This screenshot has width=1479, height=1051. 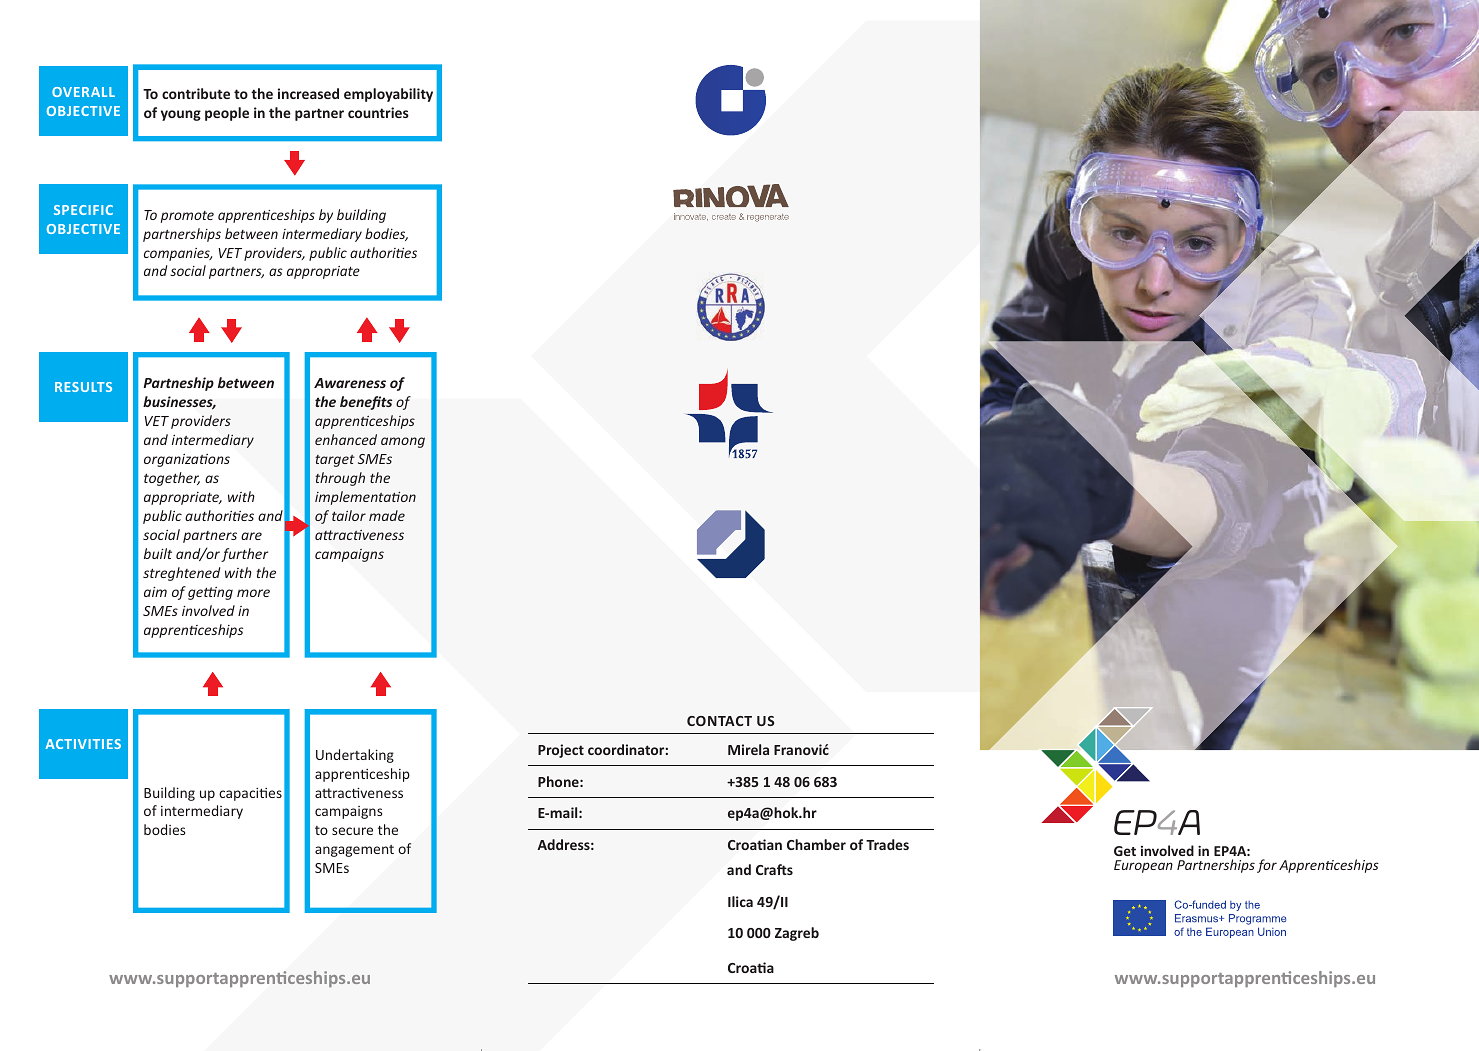 What do you see at coordinates (155, 592) in the screenshot?
I see `aim` at bounding box center [155, 592].
